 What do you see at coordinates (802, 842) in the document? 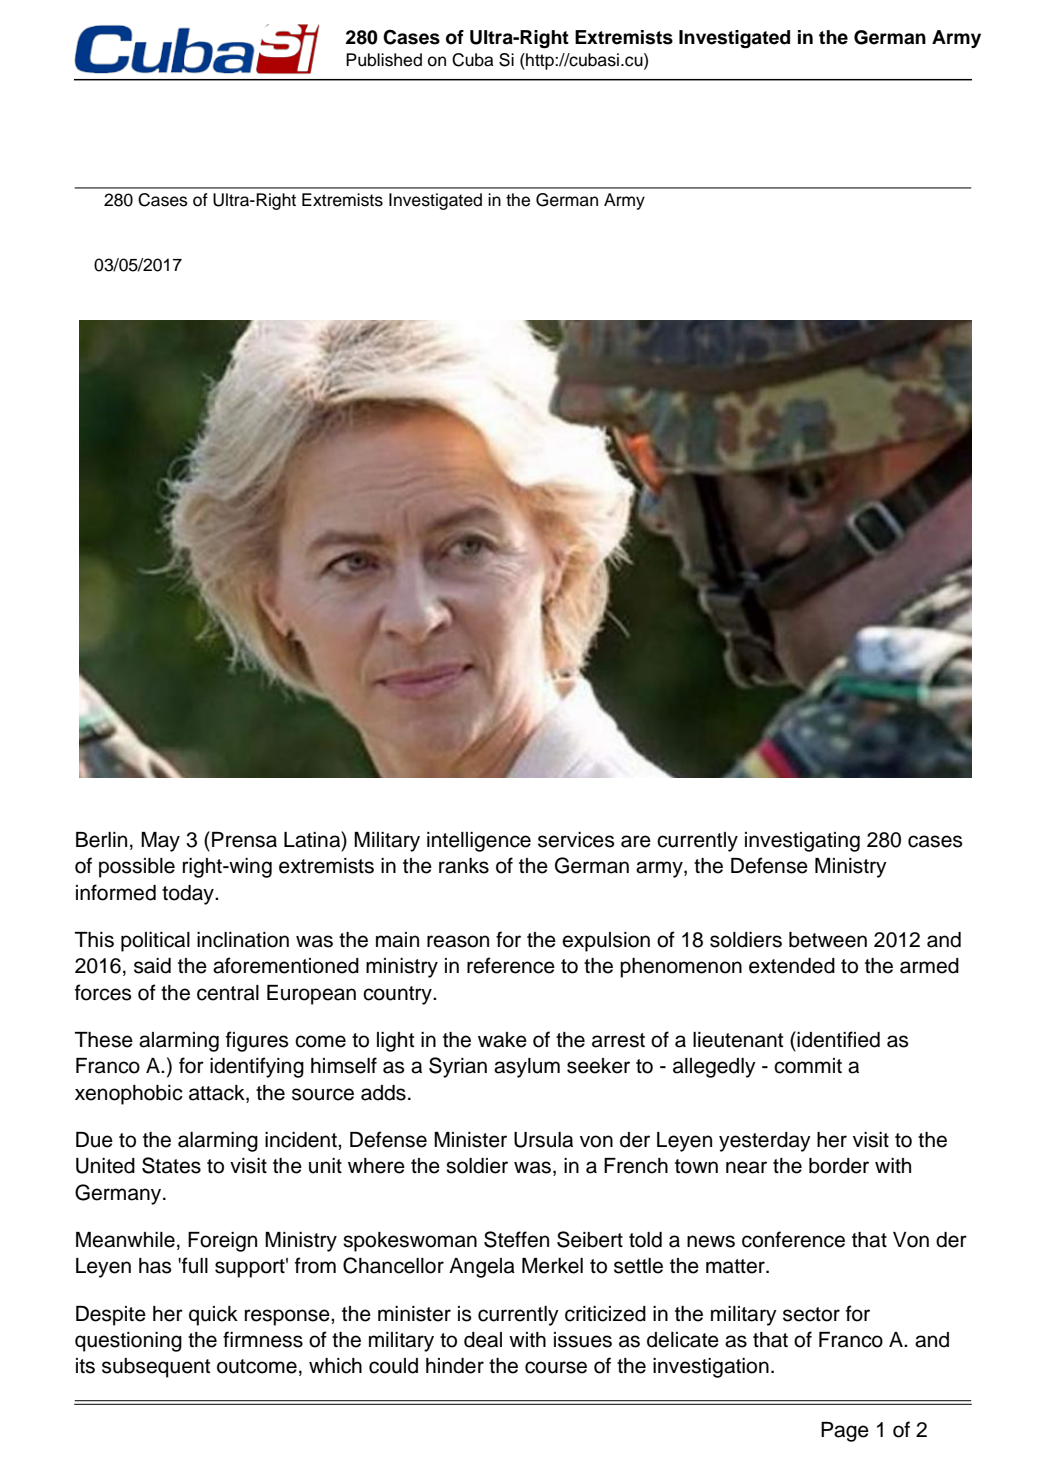
I see `investigating` at bounding box center [802, 842].
